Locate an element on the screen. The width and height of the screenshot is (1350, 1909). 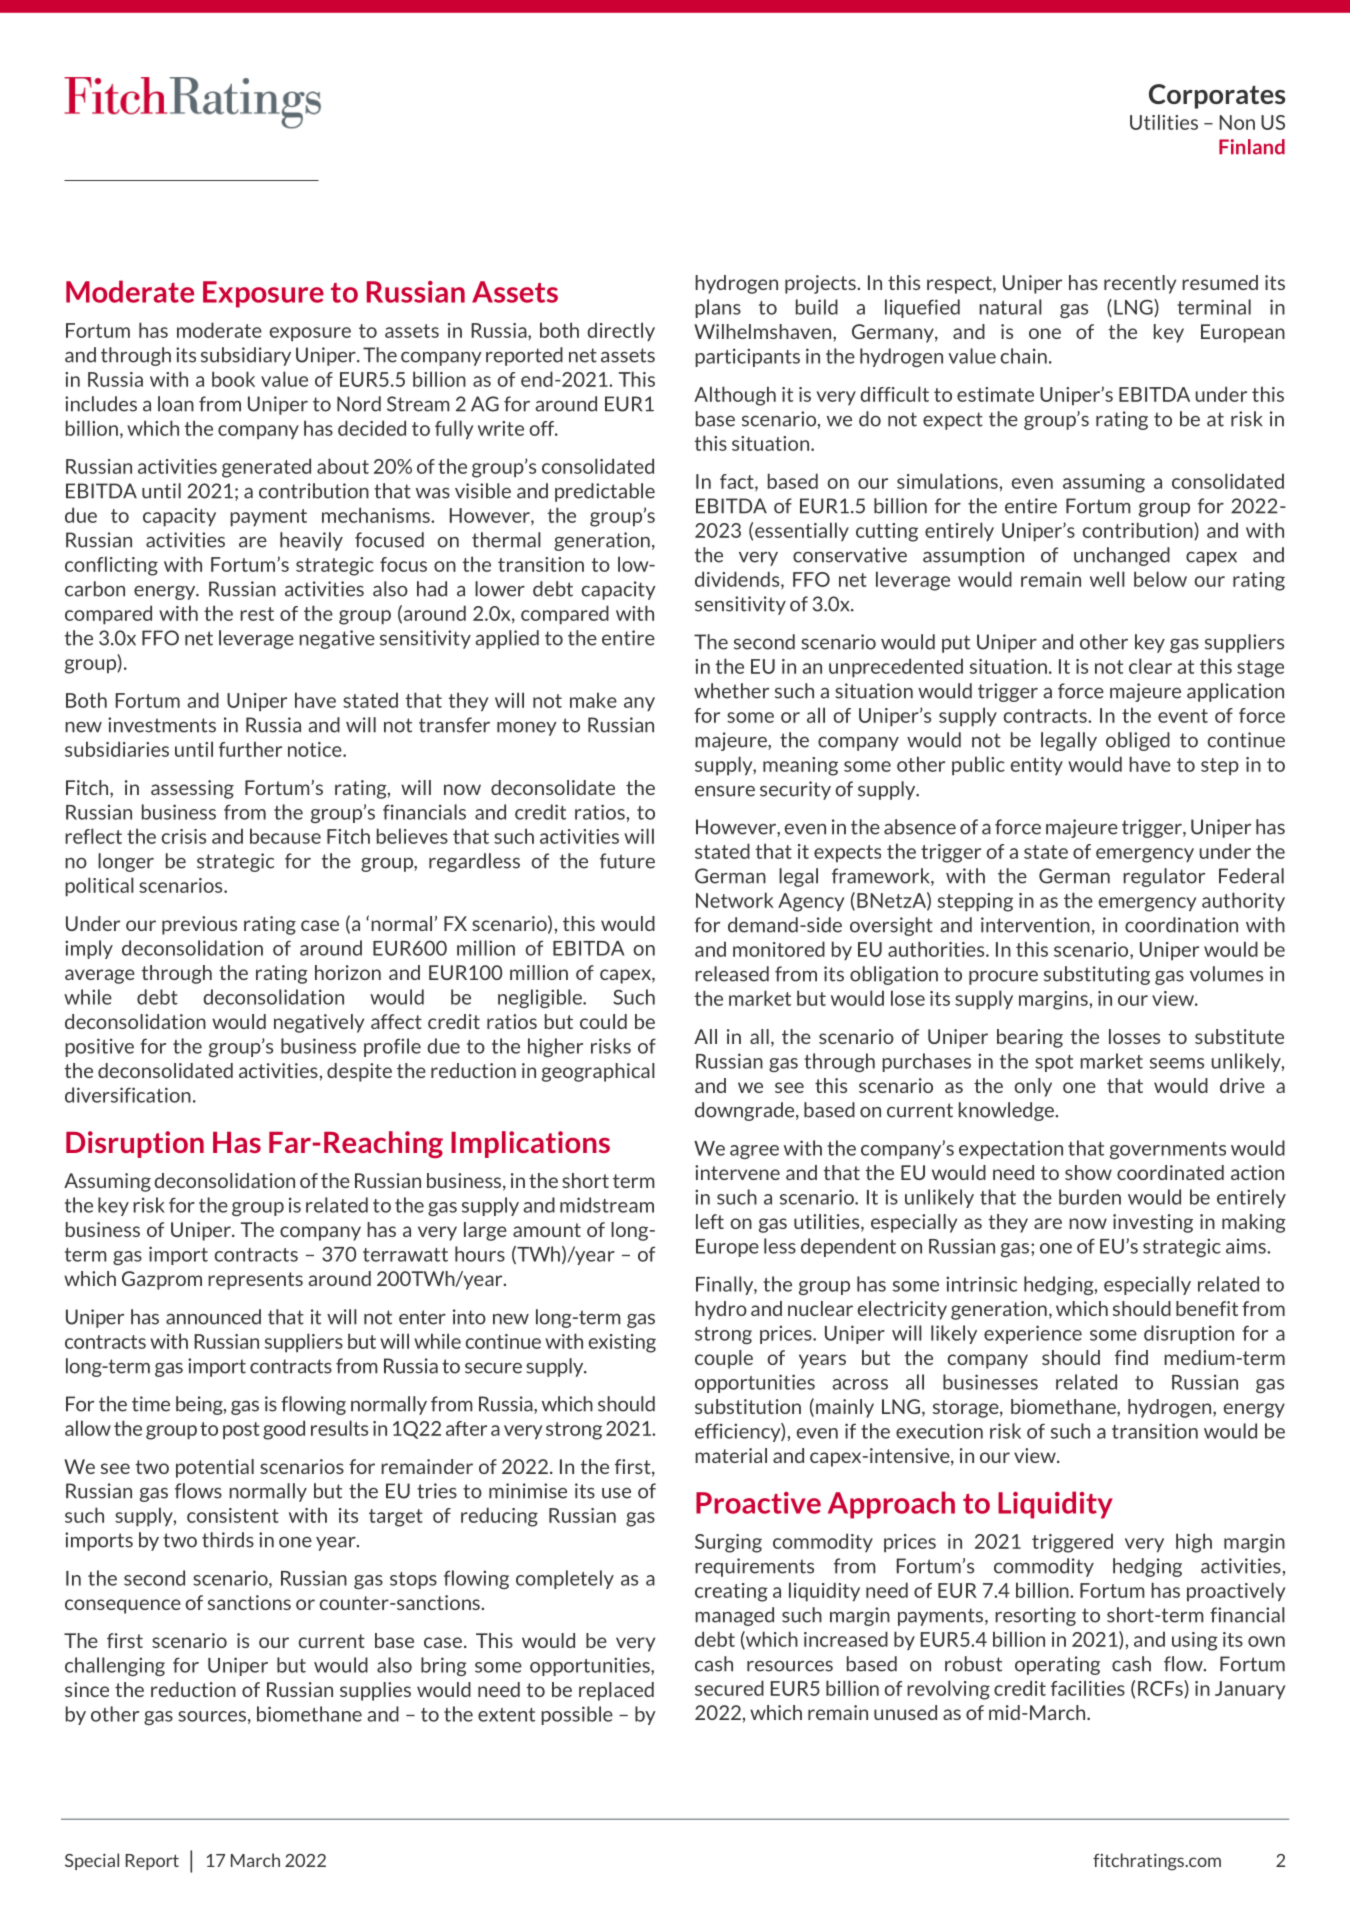
predictable is located at coordinates (605, 492).
